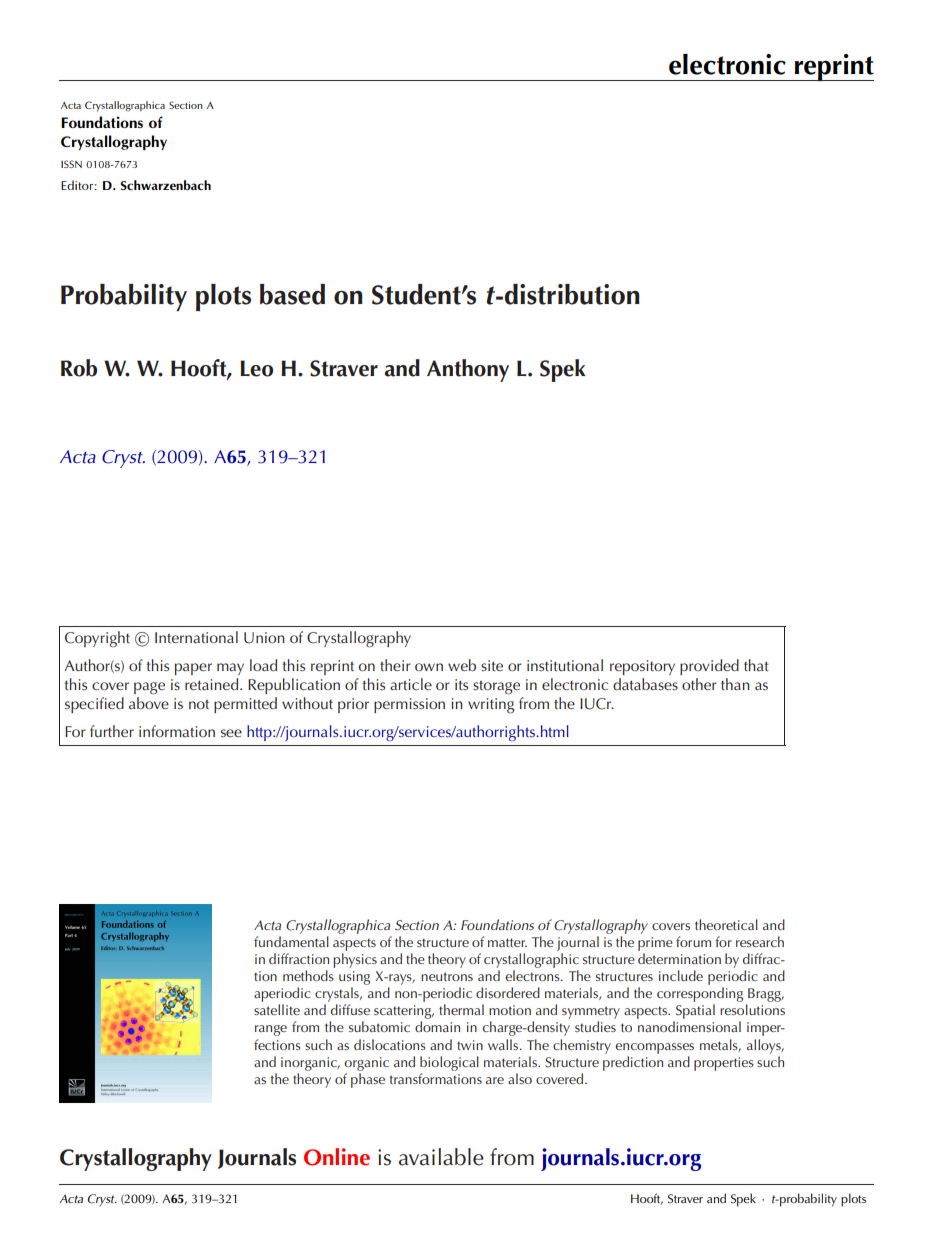 The width and height of the screenshot is (952, 1240). Describe the element at coordinates (292, 294) in the screenshot. I see `based` at that location.
